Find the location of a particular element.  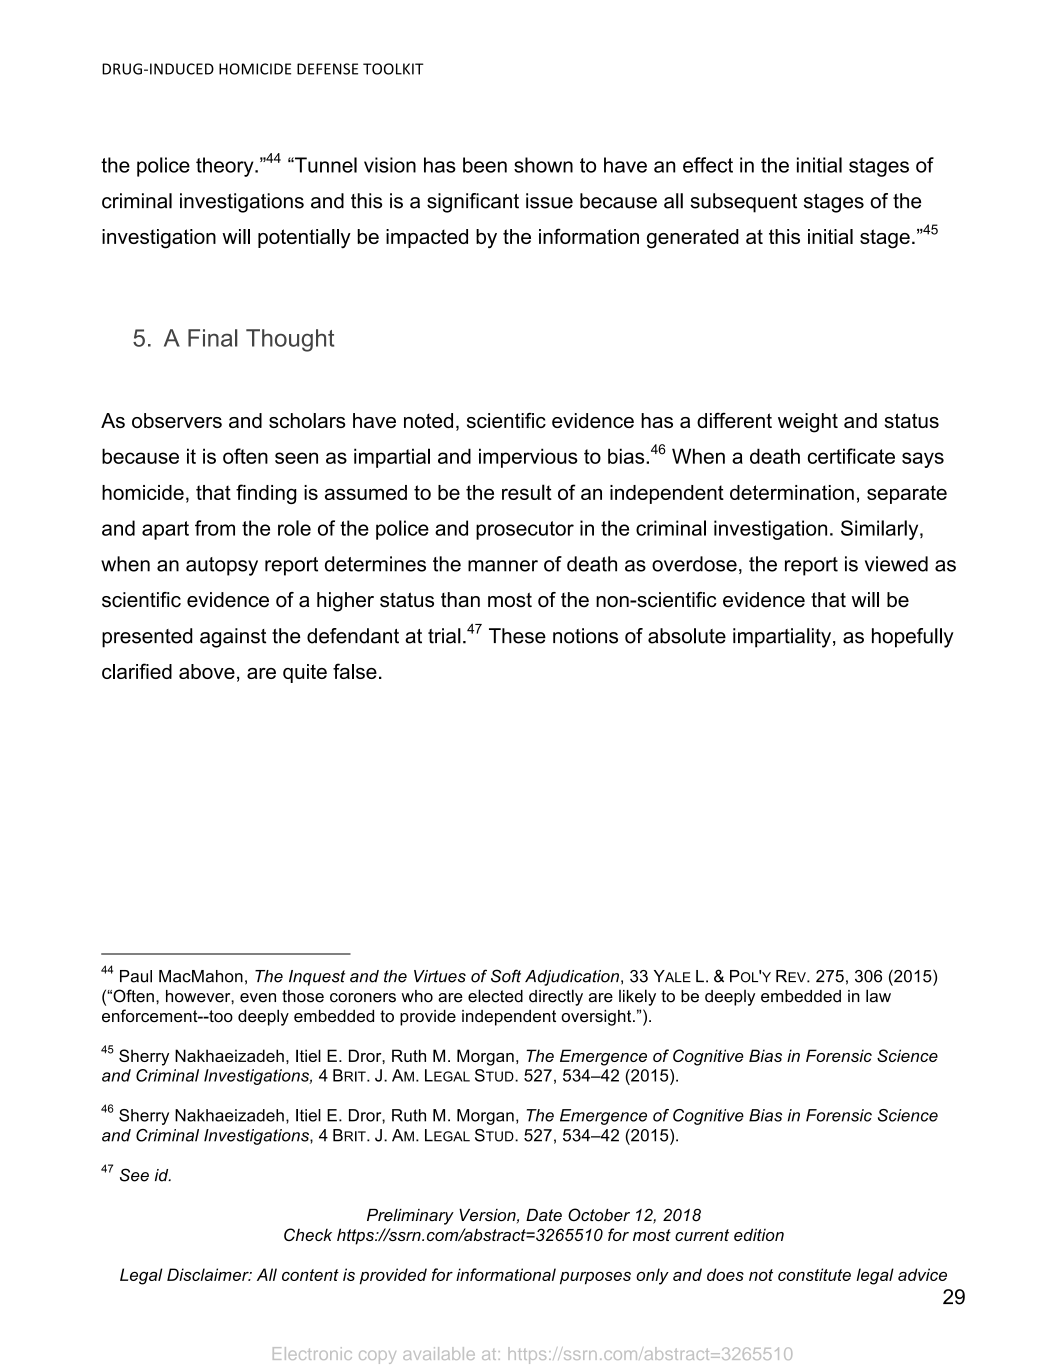

theory is located at coordinates (226, 167).
